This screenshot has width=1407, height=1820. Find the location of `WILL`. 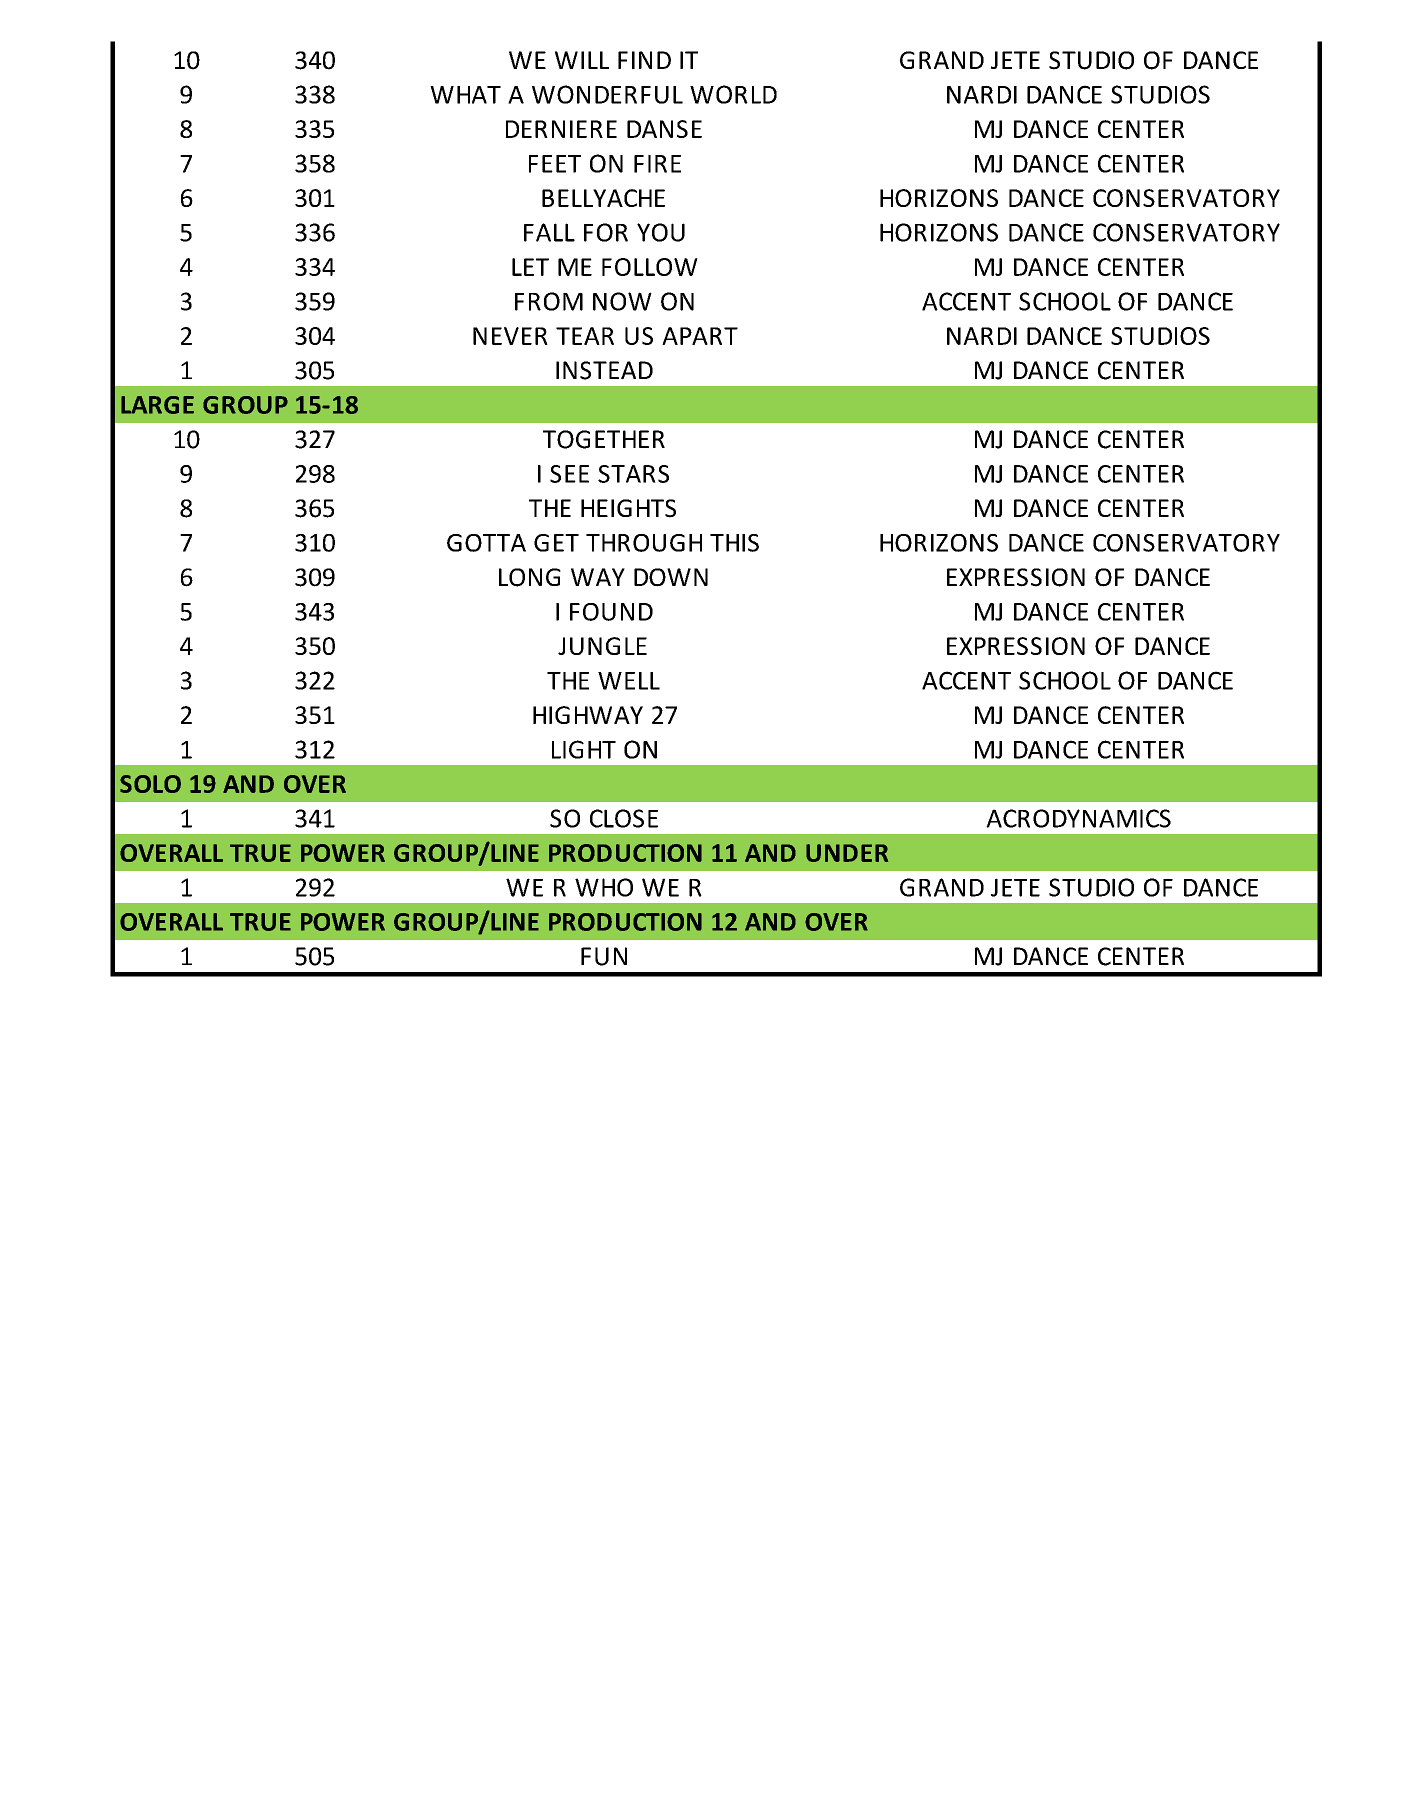

WILL is located at coordinates (582, 60).
